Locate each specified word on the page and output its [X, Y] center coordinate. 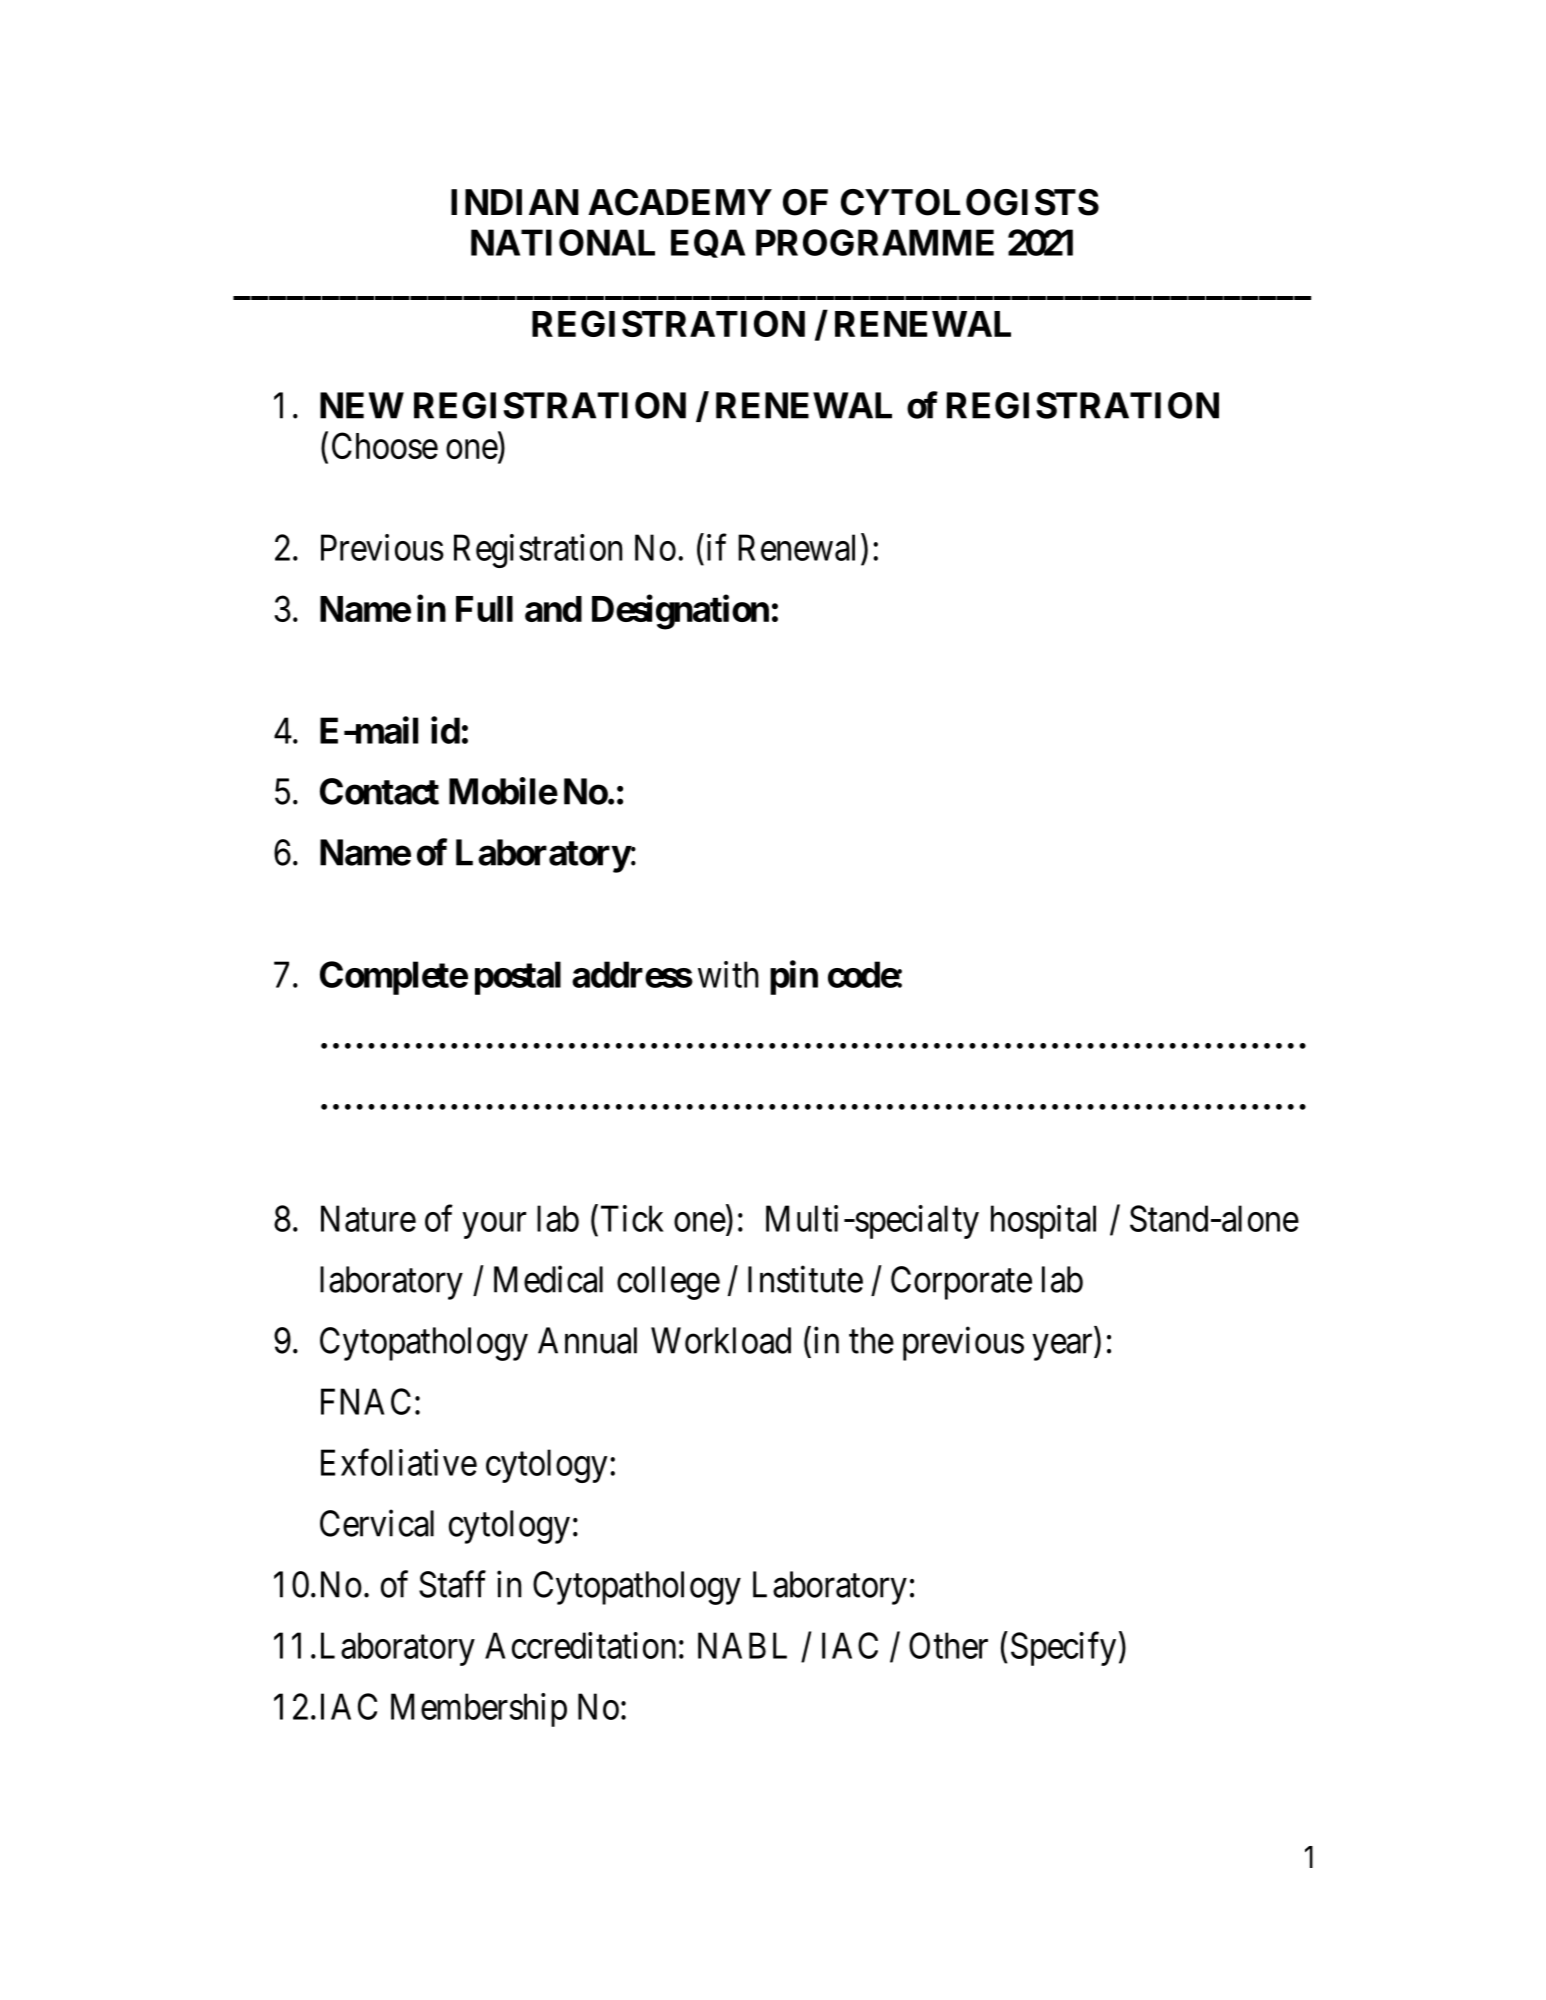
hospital [1043, 1222]
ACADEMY [680, 202]
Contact [379, 791]
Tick [632, 1218]
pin [794, 977]
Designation [680, 612]
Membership [479, 1710]
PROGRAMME [875, 242]
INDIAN [515, 202]
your [494, 1226]
